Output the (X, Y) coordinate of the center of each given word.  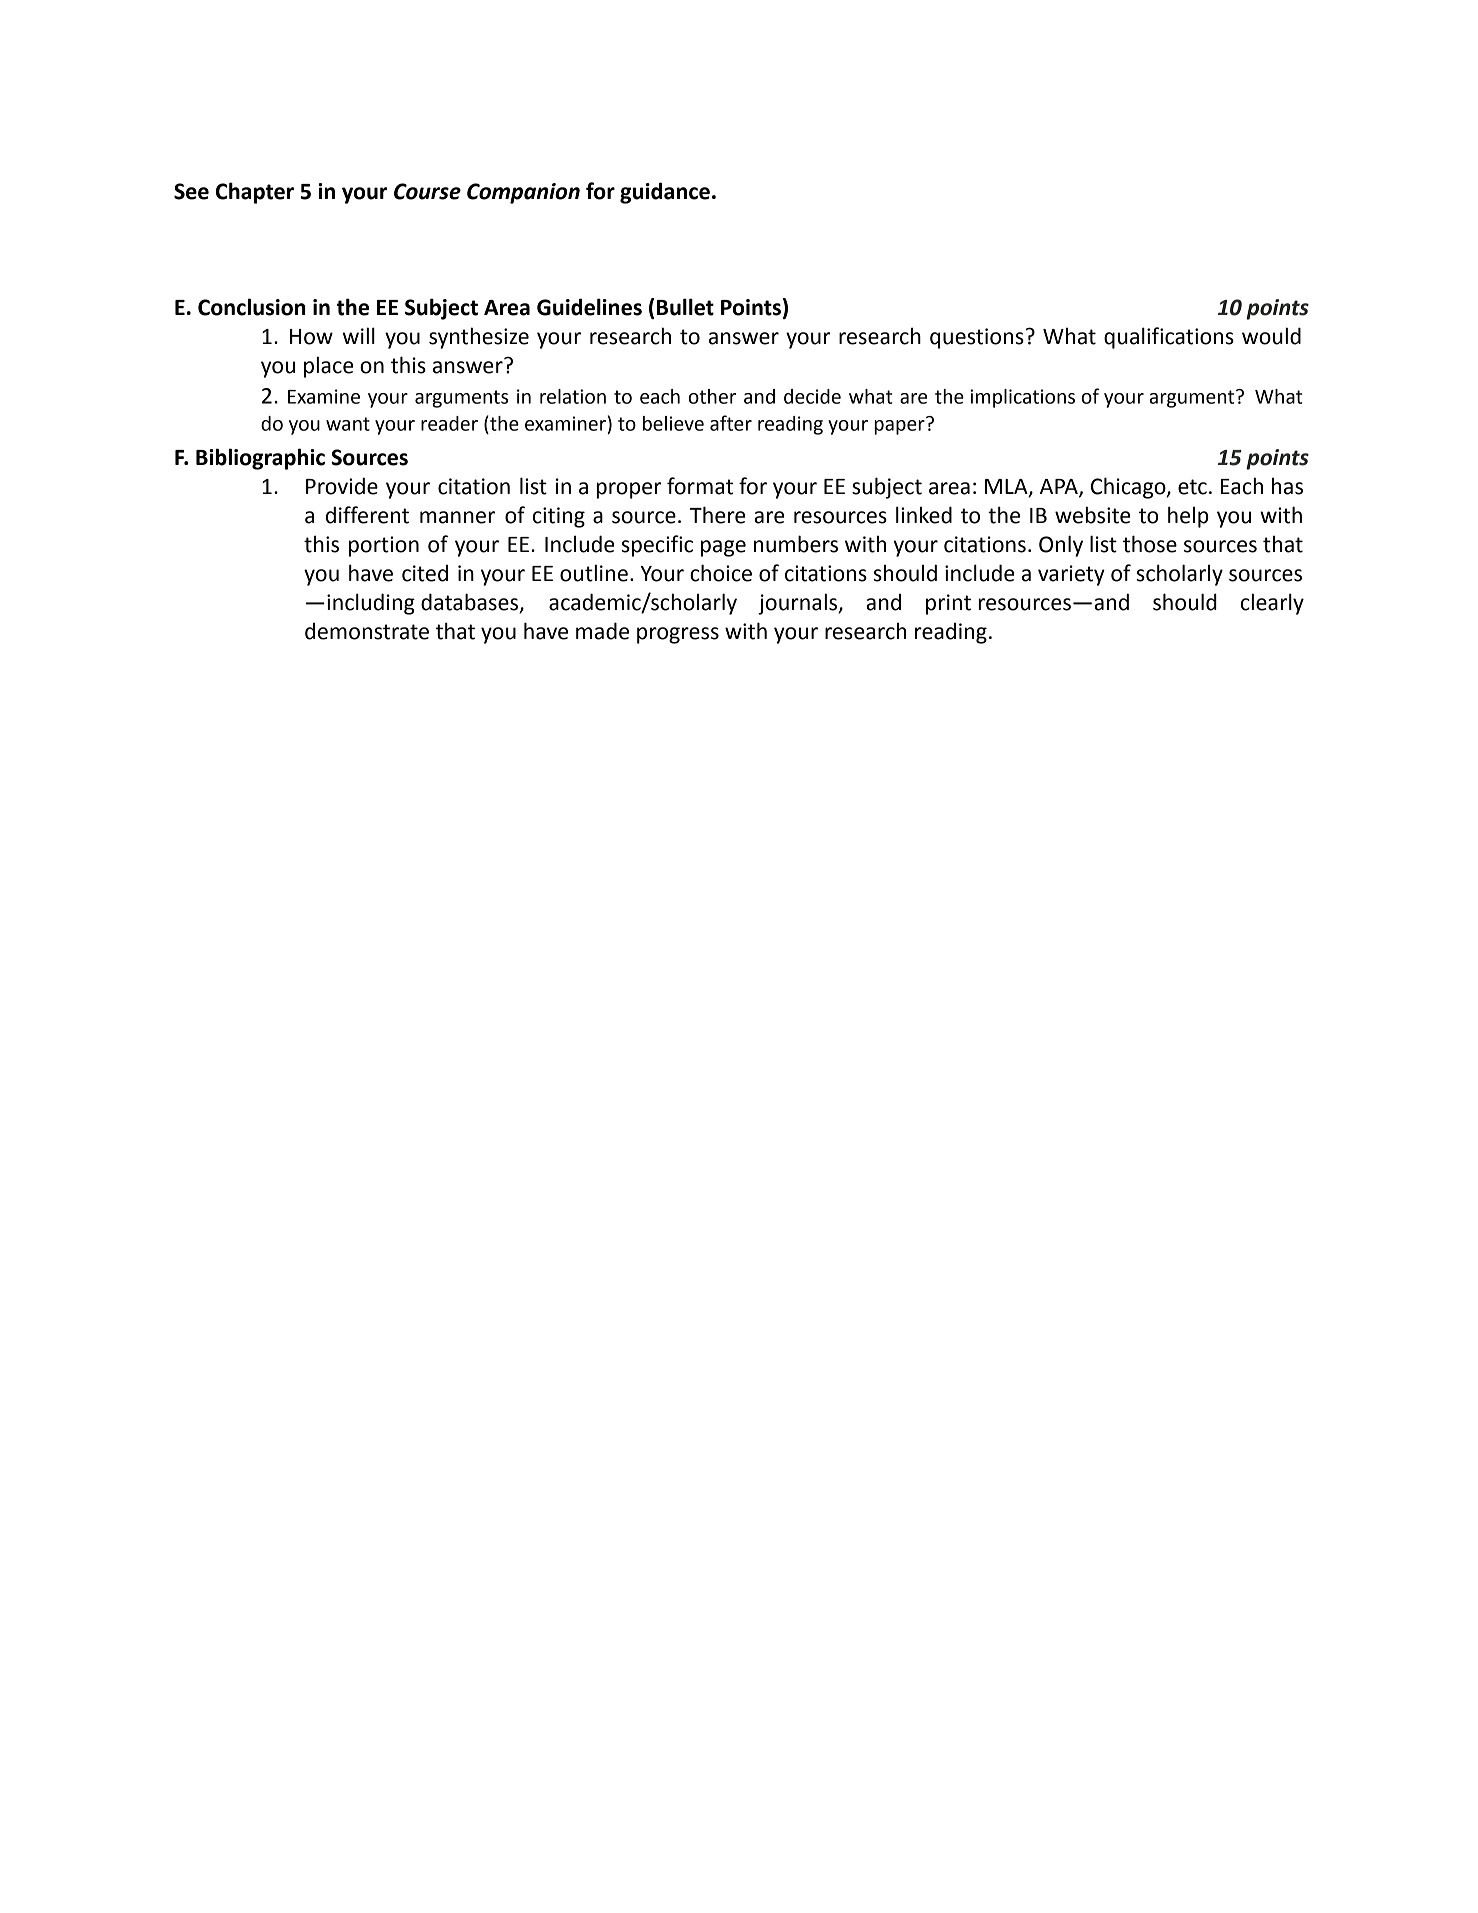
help (1188, 517)
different (367, 515)
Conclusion (252, 307)
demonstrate (367, 631)
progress (678, 635)
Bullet (685, 307)
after (731, 423)
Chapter (255, 193)
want (348, 424)
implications (1022, 398)
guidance (665, 193)
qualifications (1169, 338)
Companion (523, 193)
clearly (1272, 604)
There (718, 515)
